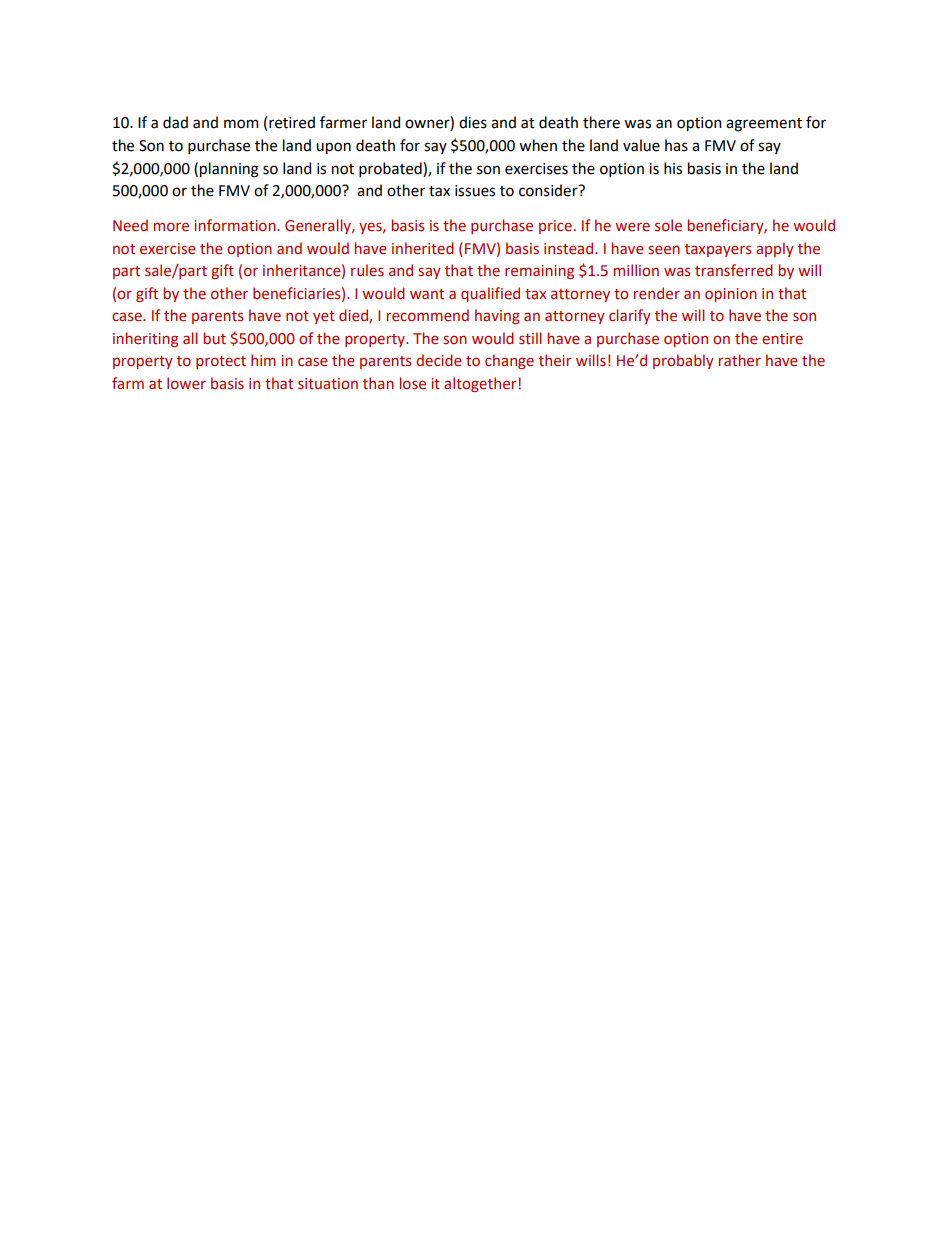  I want to click on lower, so click(186, 383).
